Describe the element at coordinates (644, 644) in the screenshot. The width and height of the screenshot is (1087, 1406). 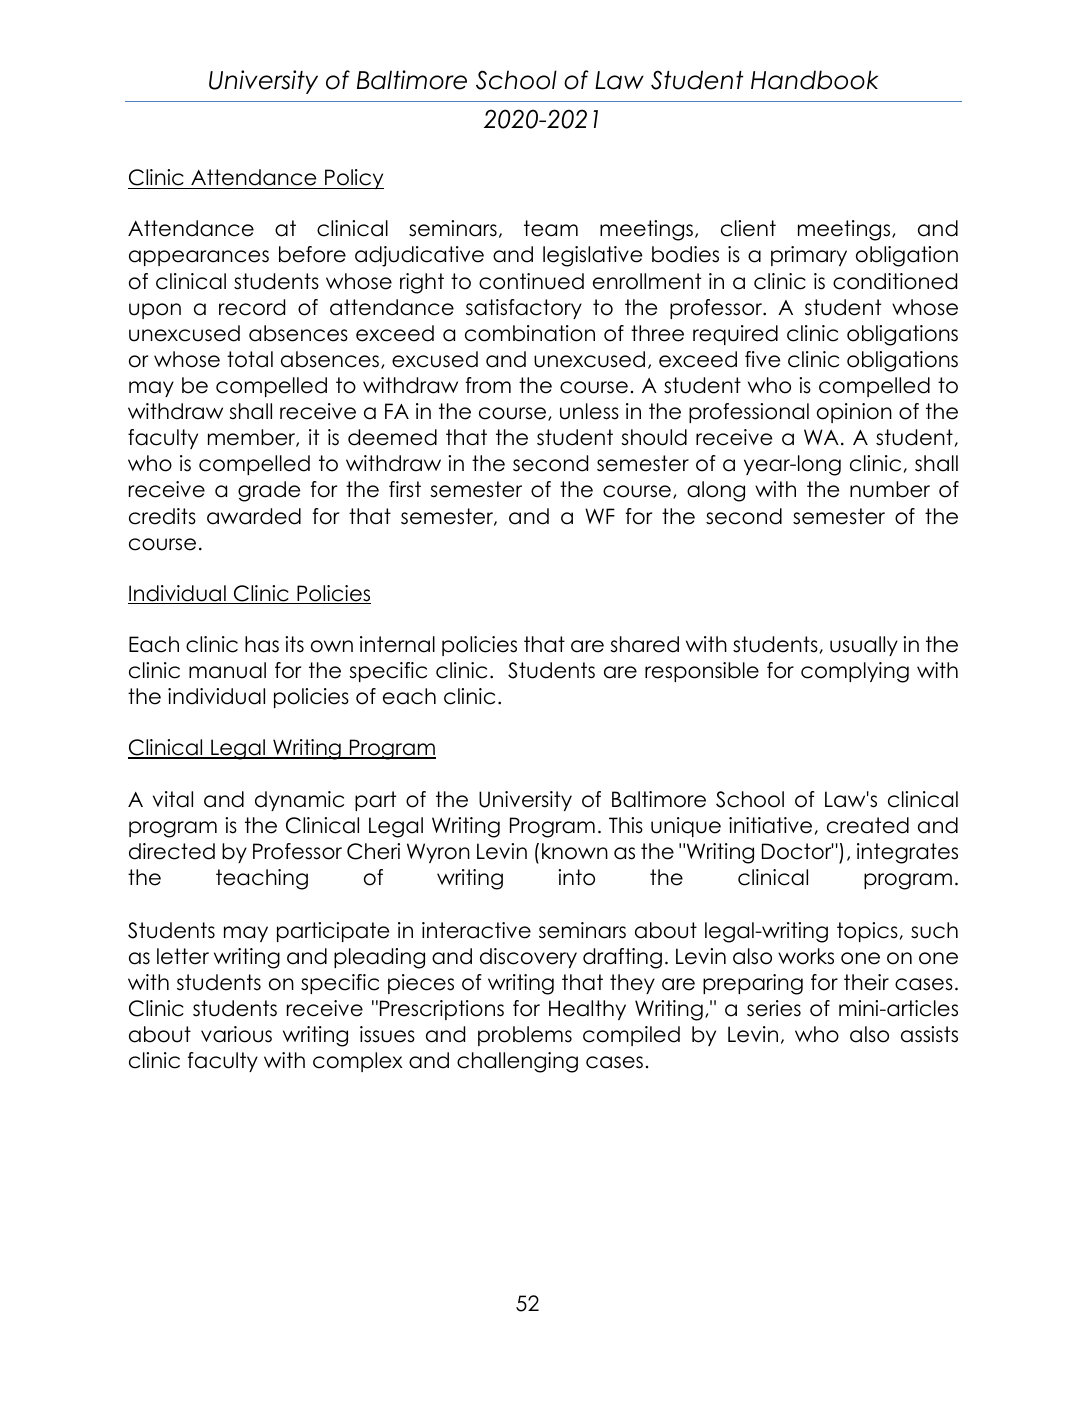
I see `shared` at that location.
